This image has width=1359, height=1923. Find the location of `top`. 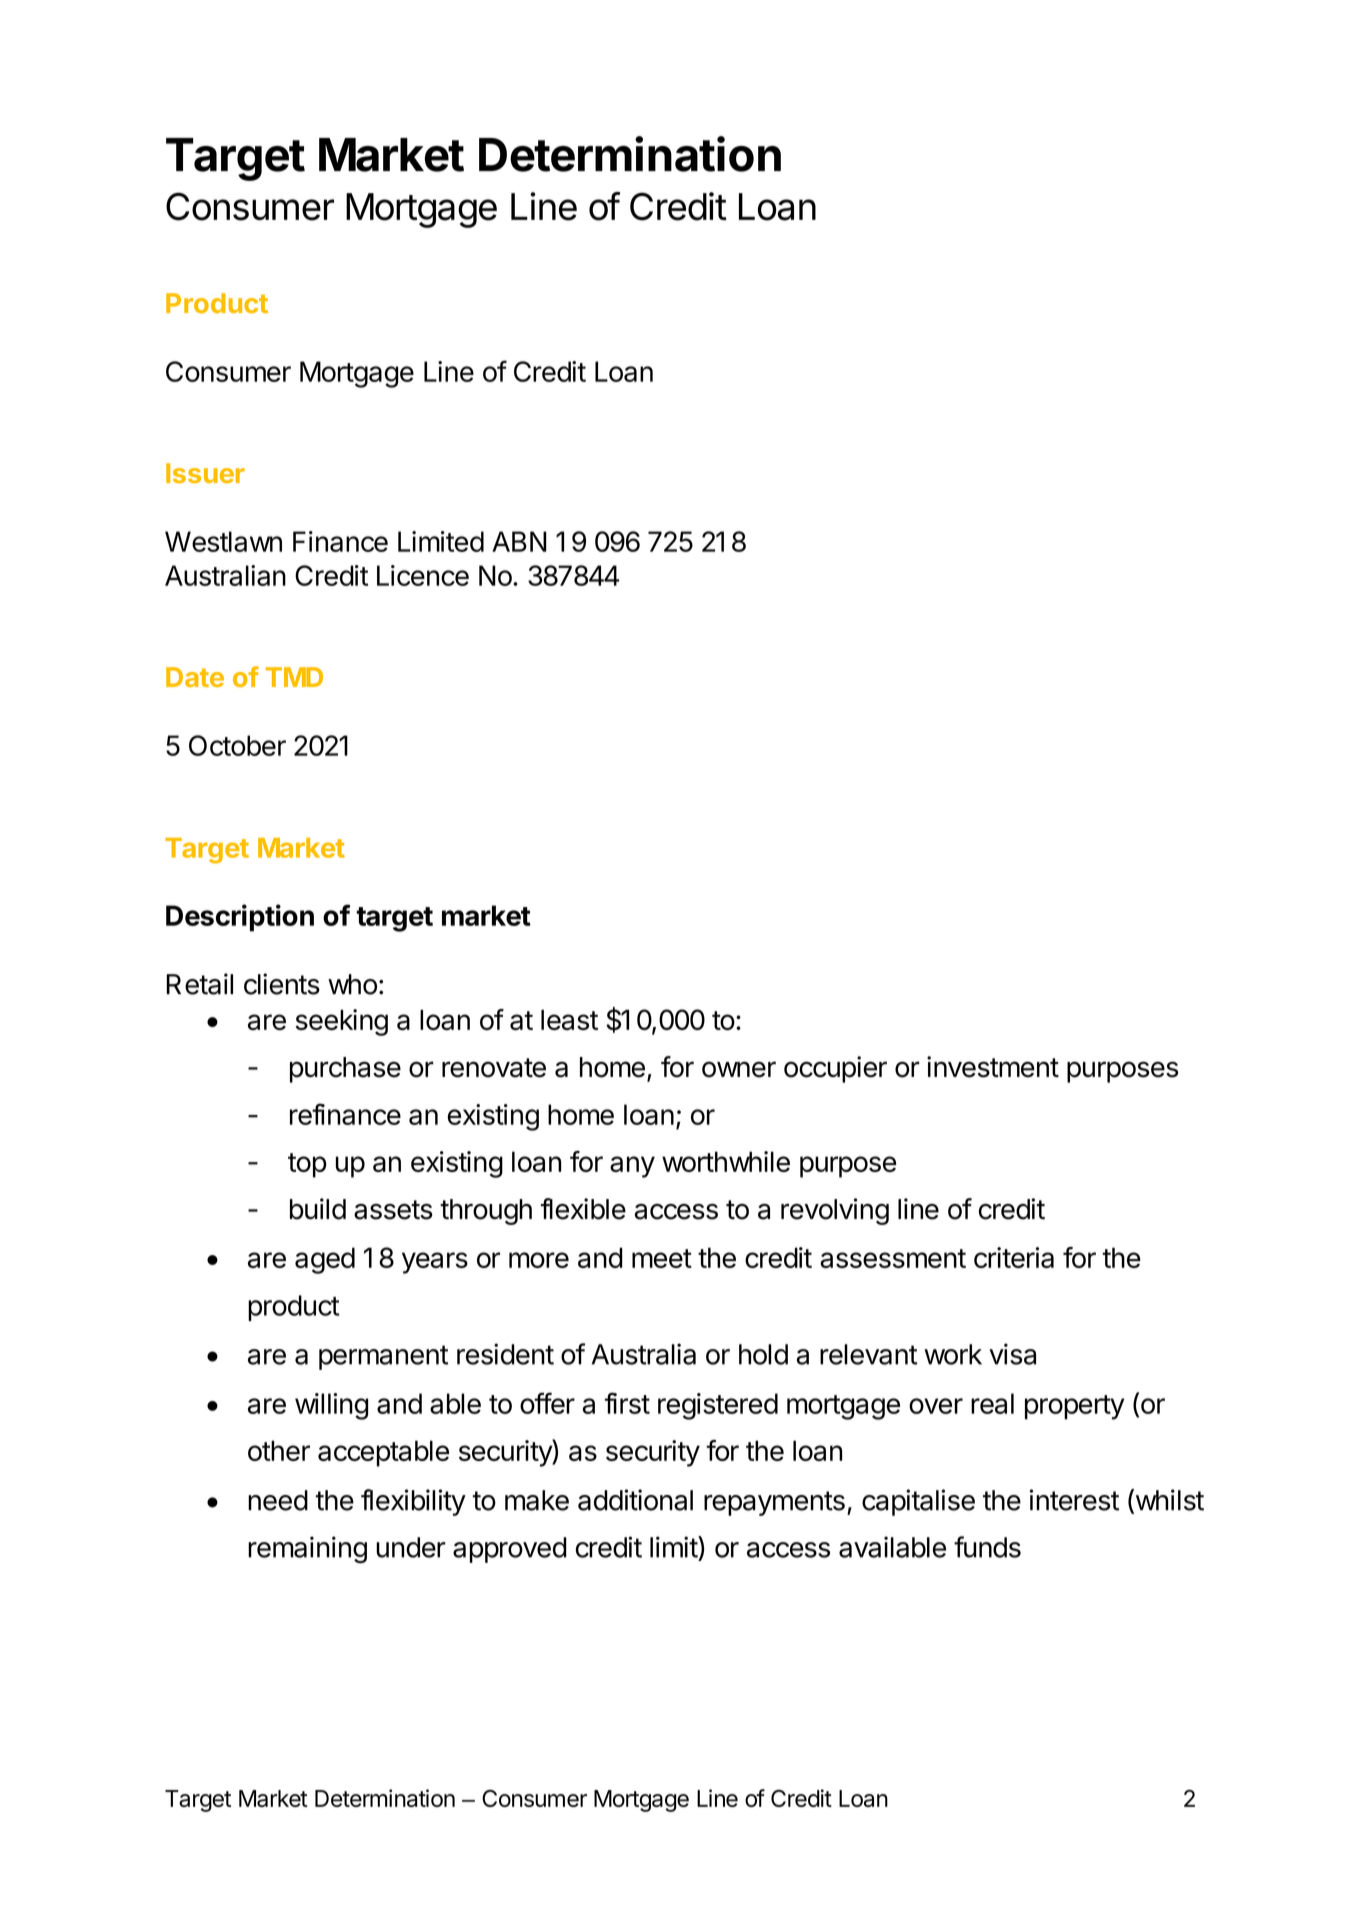

top is located at coordinates (307, 1165).
